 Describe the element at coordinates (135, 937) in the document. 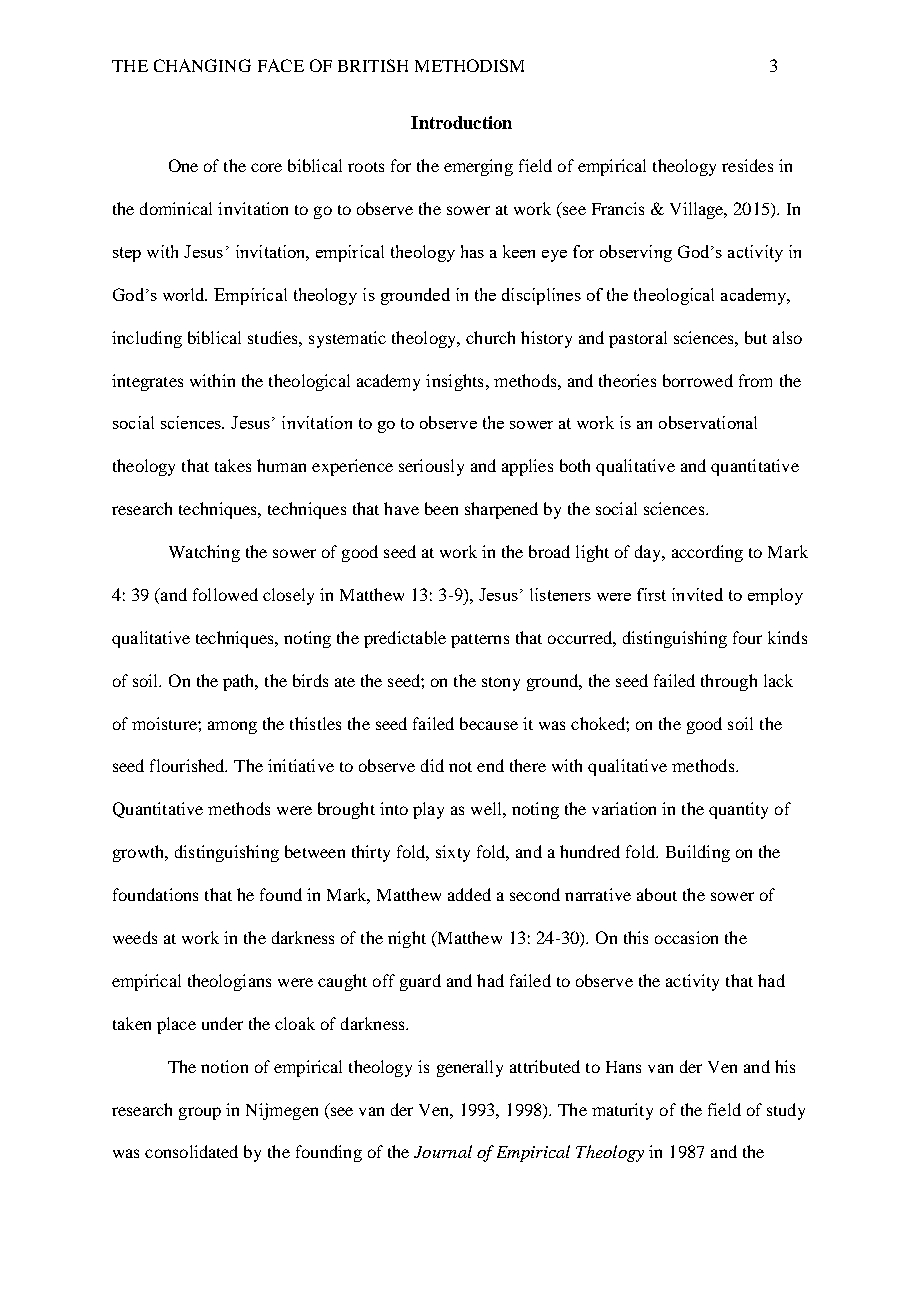

I see `weeds` at that location.
